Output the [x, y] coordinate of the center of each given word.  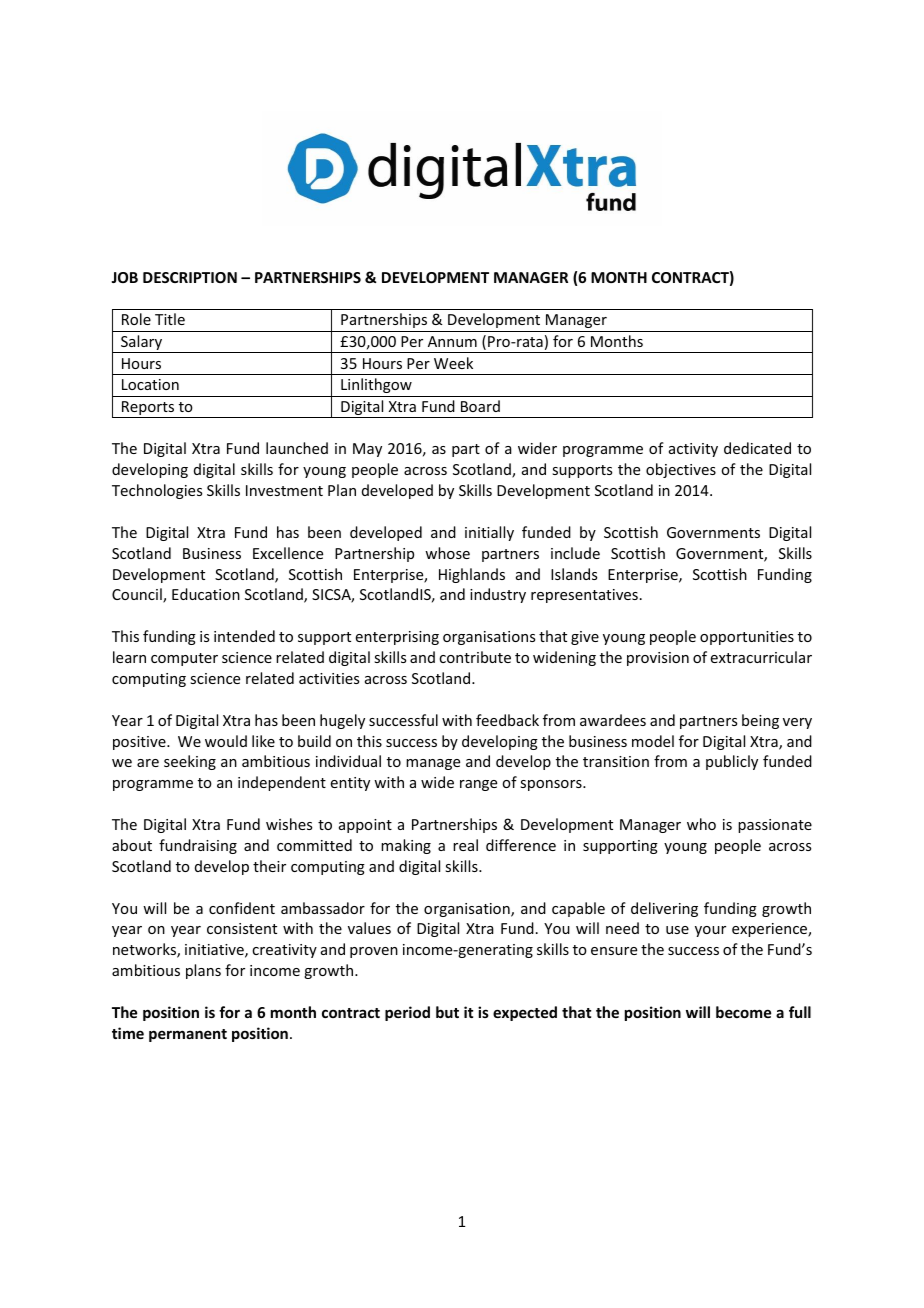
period [407, 1013]
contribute [475, 657]
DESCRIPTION [190, 277]
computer [184, 659]
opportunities [747, 638]
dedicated [757, 448]
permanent [188, 1035]
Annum [452, 341]
